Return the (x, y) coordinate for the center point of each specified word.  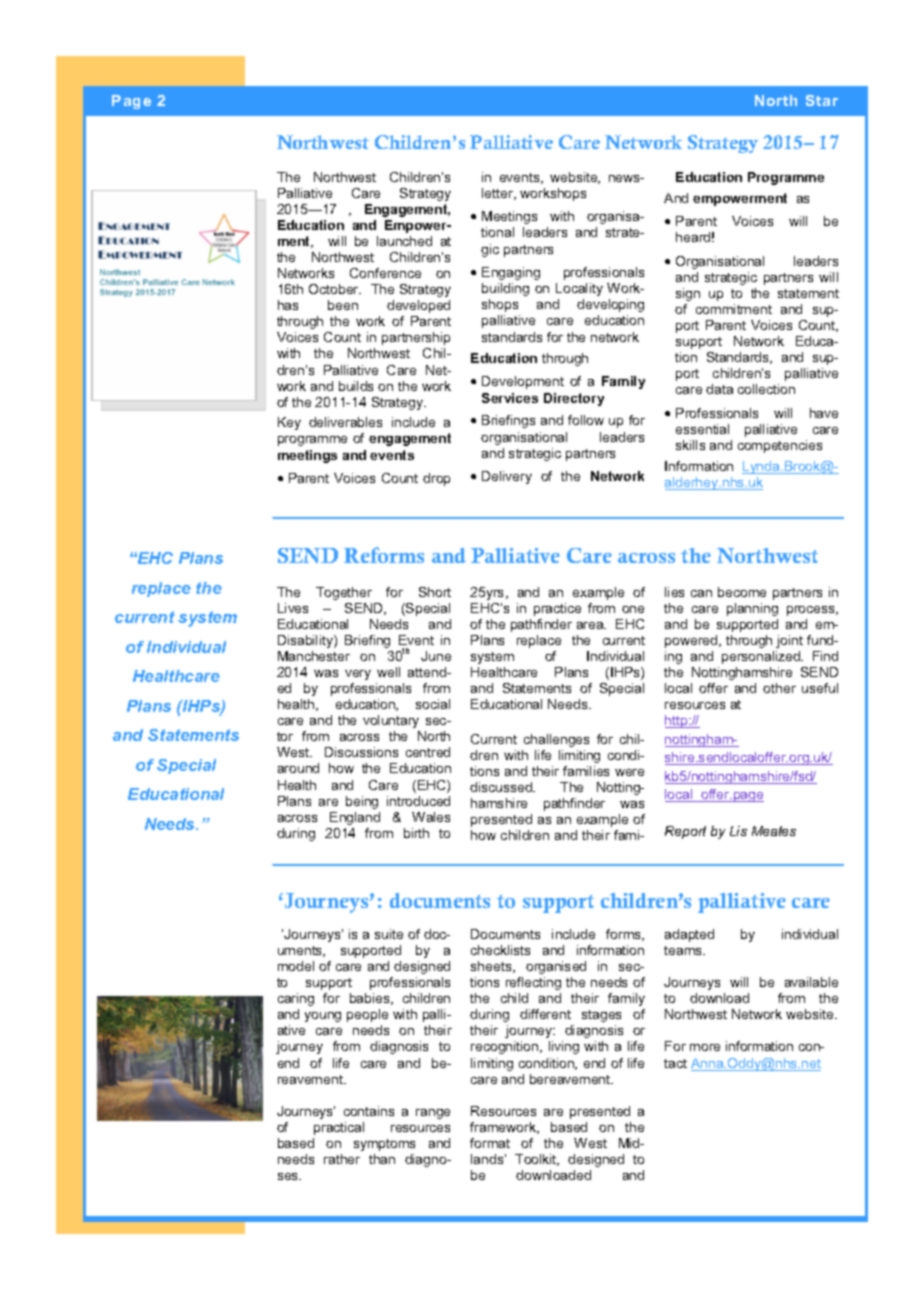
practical (339, 1128)
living (564, 1047)
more (705, 1047)
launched (404, 241)
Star (822, 100)
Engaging (511, 273)
